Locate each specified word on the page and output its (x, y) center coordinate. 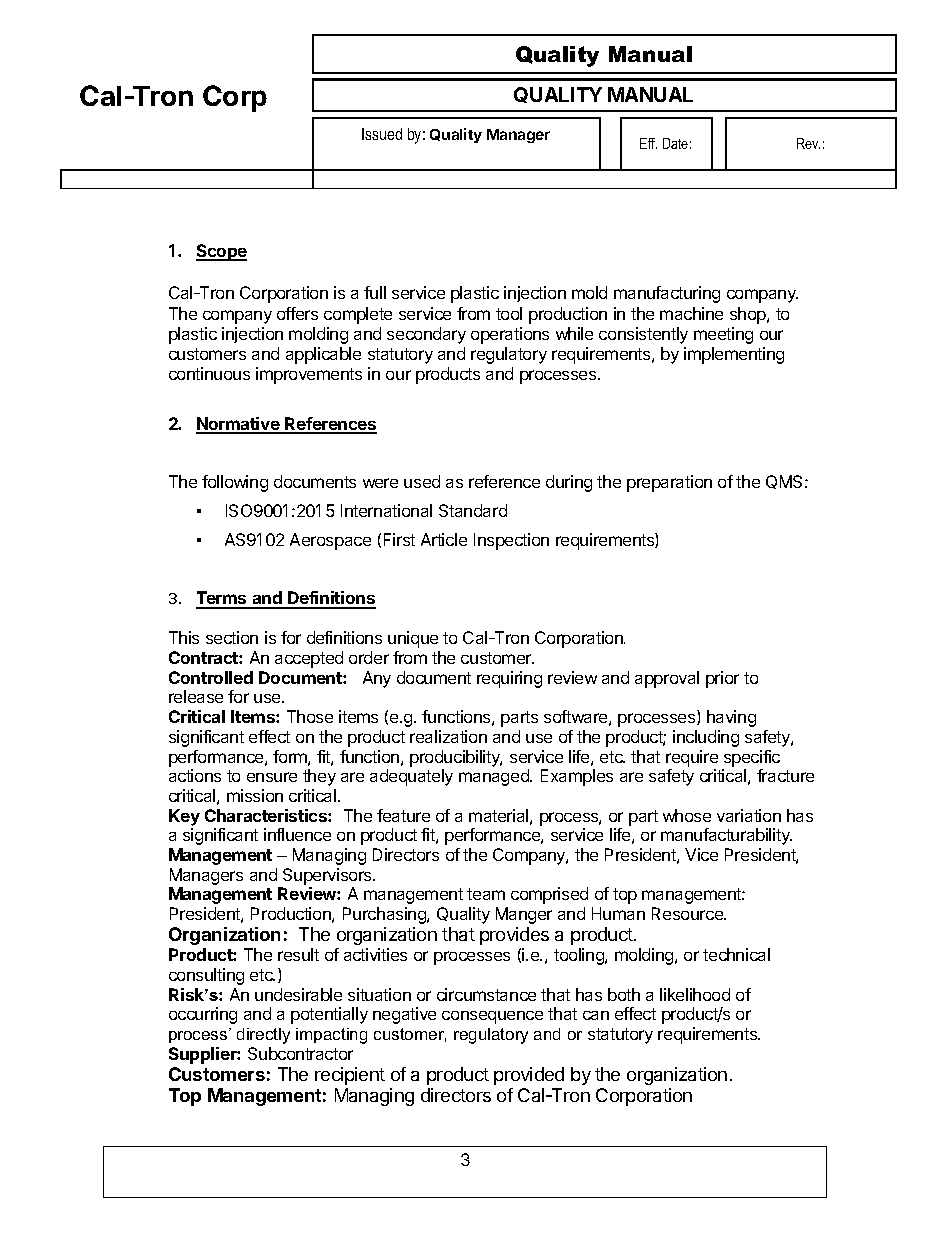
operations (510, 335)
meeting (723, 335)
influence (297, 834)
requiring (509, 679)
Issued (382, 134)
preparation (669, 483)
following (235, 483)
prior (722, 679)
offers (297, 313)
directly (263, 1036)
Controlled (211, 677)
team (486, 894)
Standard (473, 510)
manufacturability (726, 836)
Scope (221, 252)
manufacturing (667, 294)
